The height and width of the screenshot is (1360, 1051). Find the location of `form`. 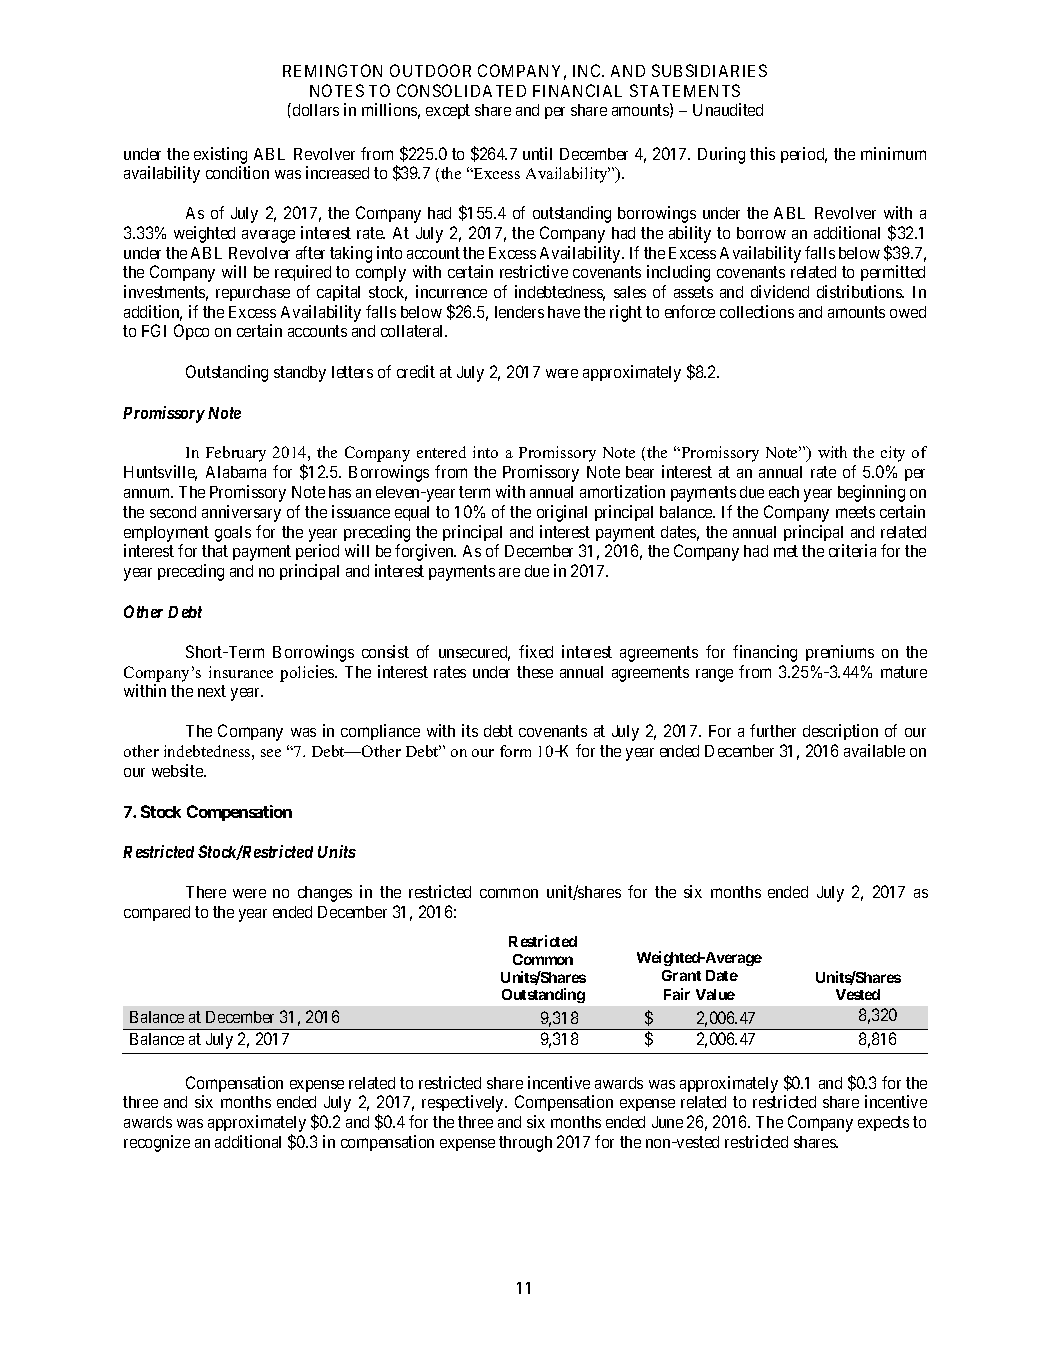

form is located at coordinates (515, 751).
